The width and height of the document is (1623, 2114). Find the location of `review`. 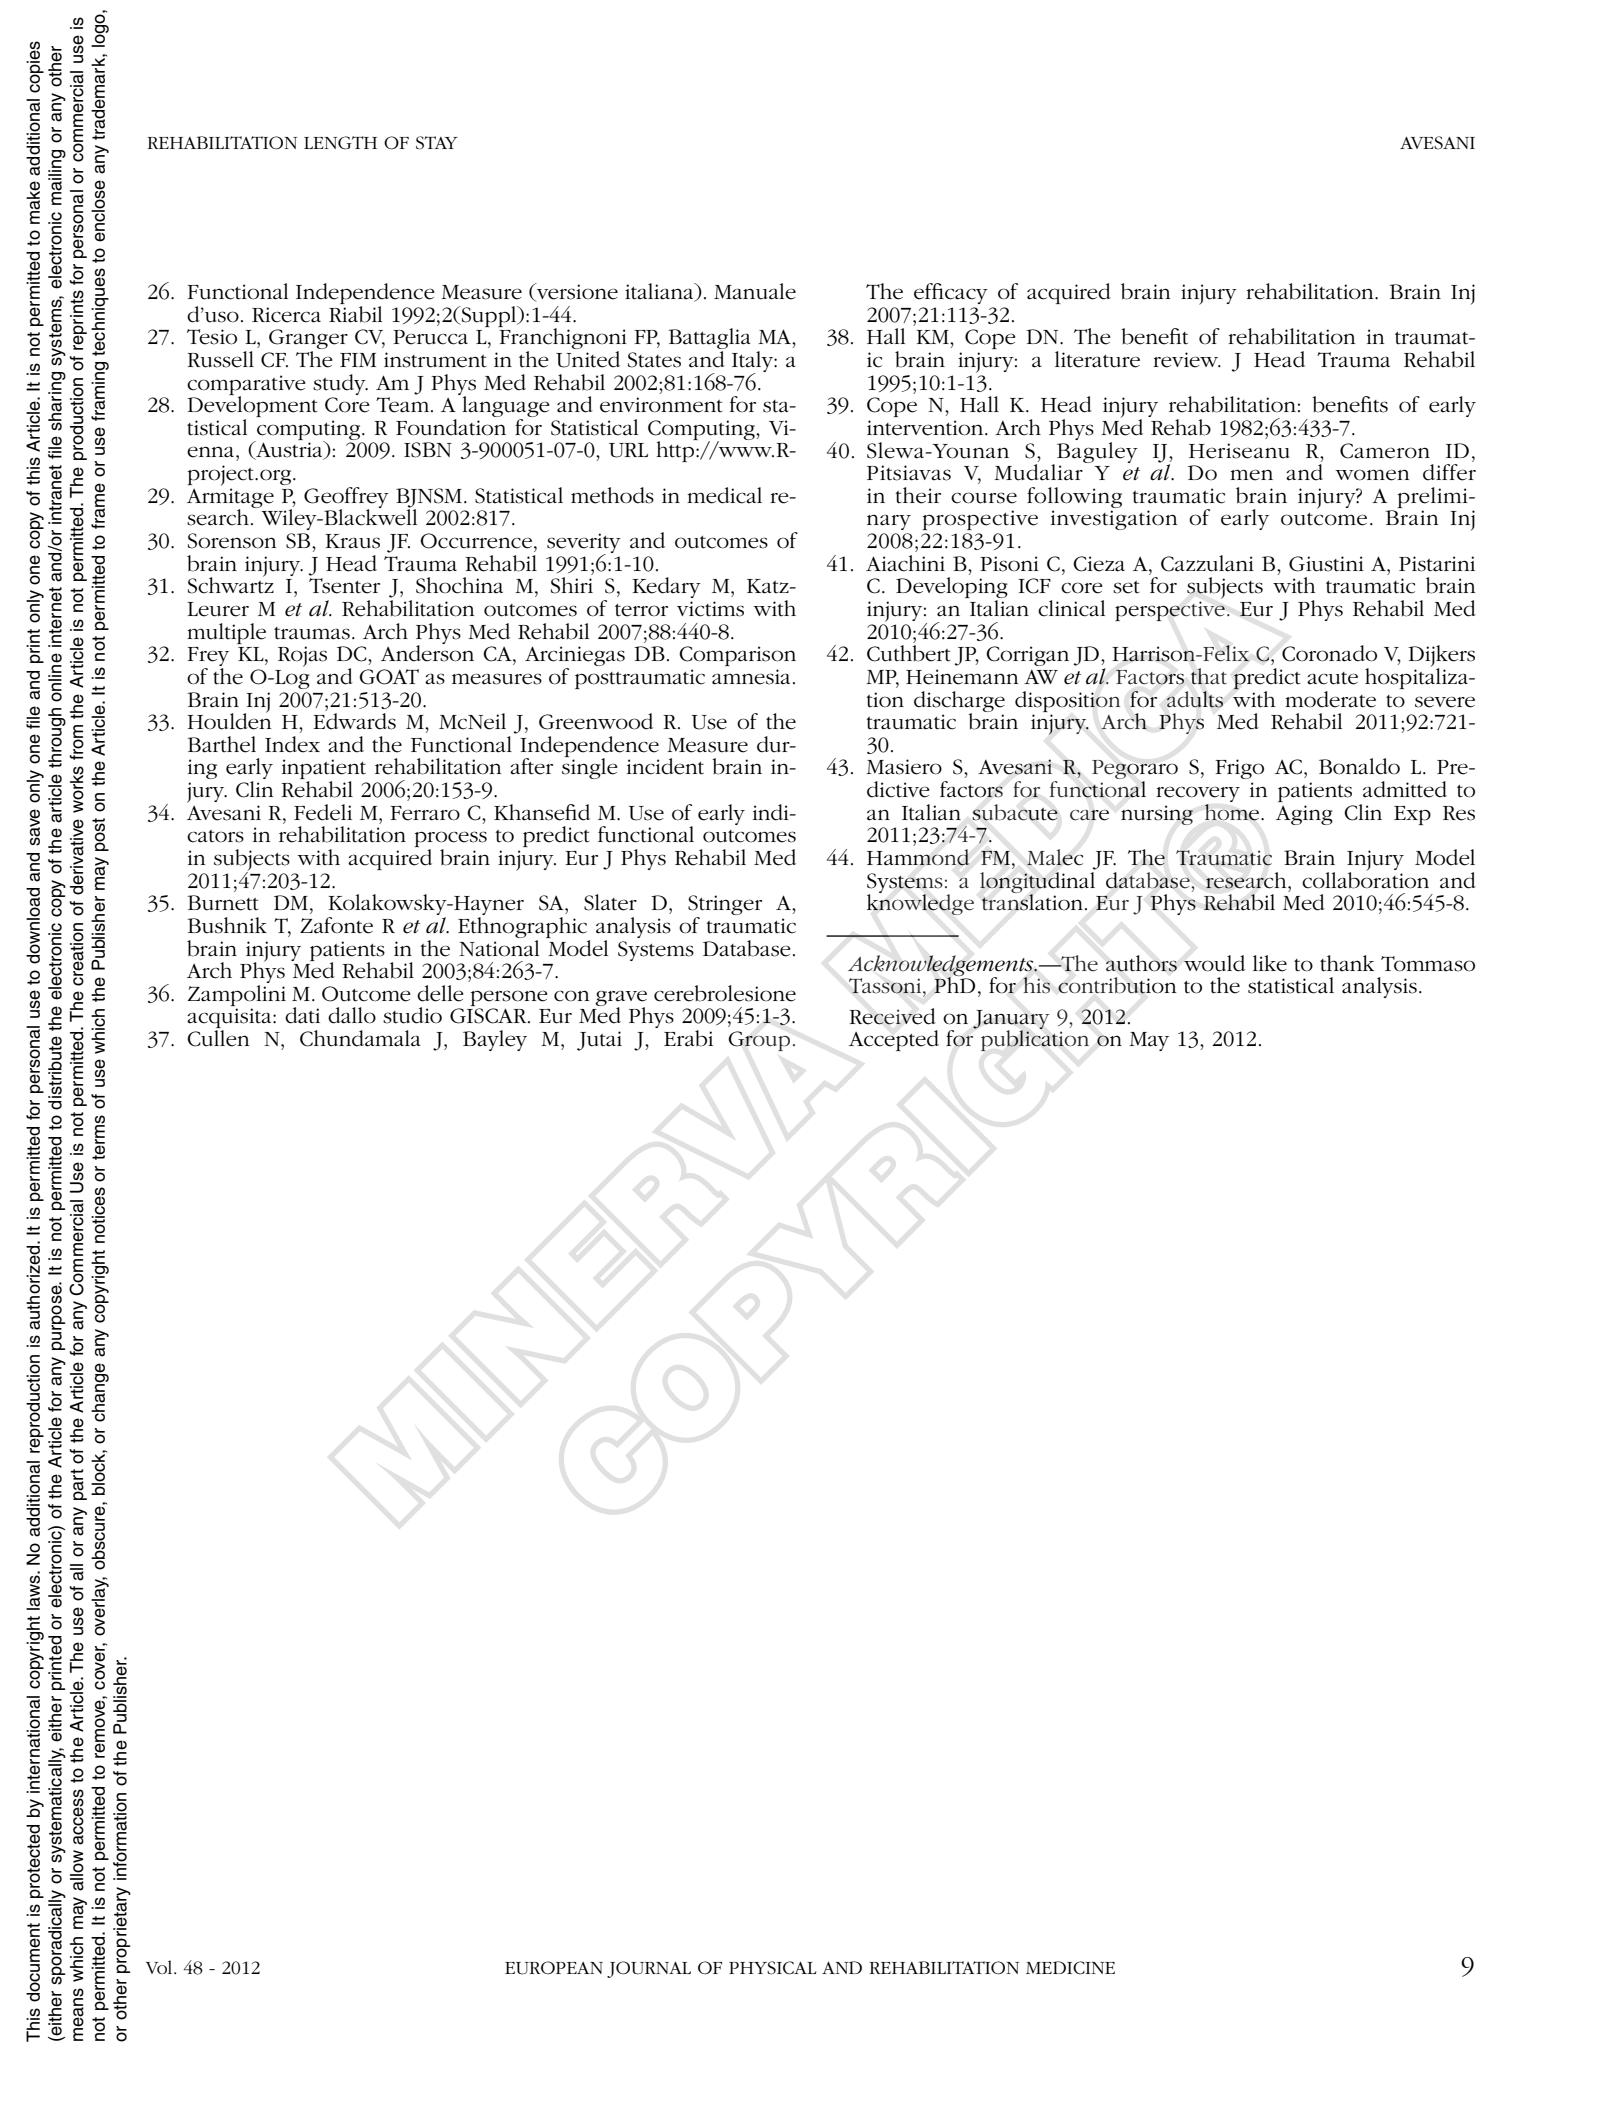

review is located at coordinates (1187, 360).
